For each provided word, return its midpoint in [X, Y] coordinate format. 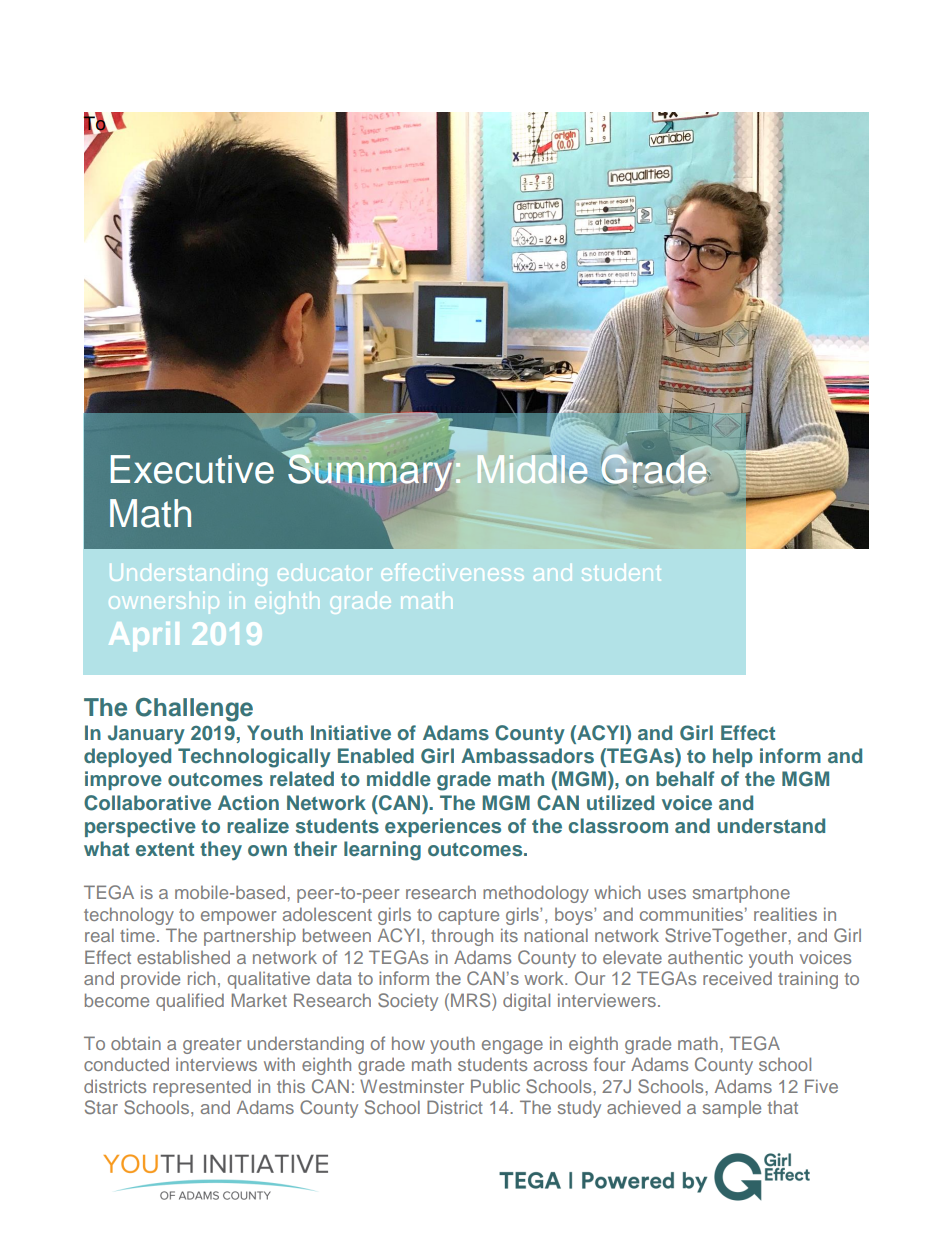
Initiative [351, 732]
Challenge [194, 710]
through [462, 937]
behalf [685, 778]
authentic [705, 957]
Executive [192, 469]
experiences [443, 827]
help [733, 757]
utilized [620, 802]
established [183, 957]
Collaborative [147, 803]
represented [202, 1088]
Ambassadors [527, 755]
